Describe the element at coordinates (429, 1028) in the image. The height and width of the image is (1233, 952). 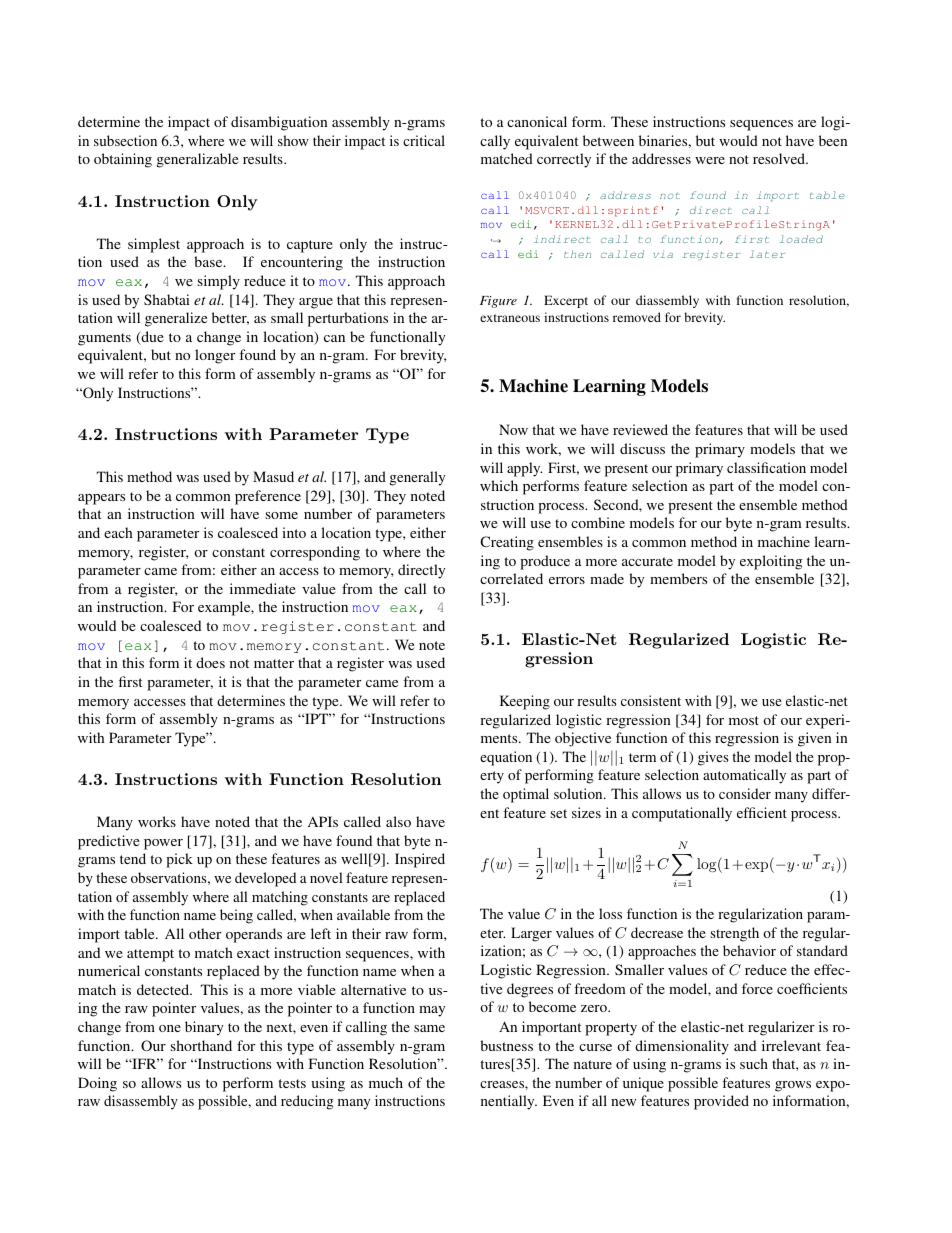
I see `same` at that location.
